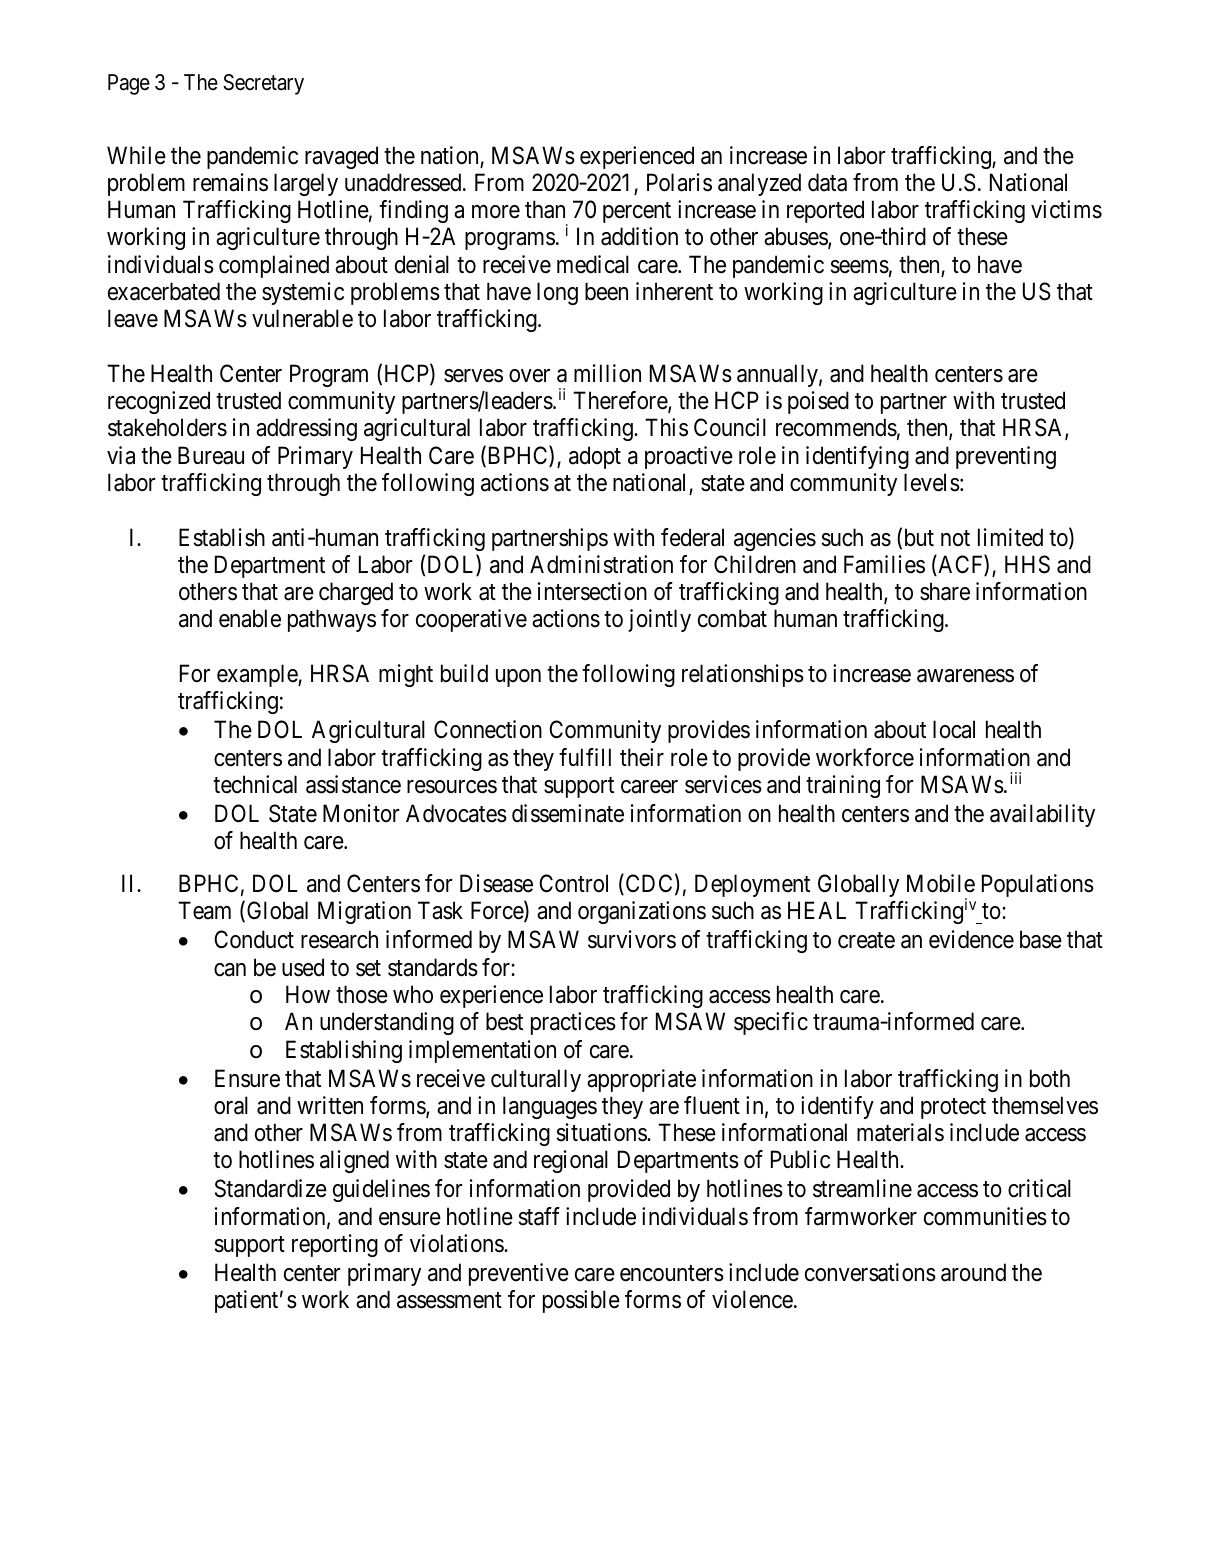 This screenshot has height=1566, width=1210. I want to click on Control, so click(573, 883).
